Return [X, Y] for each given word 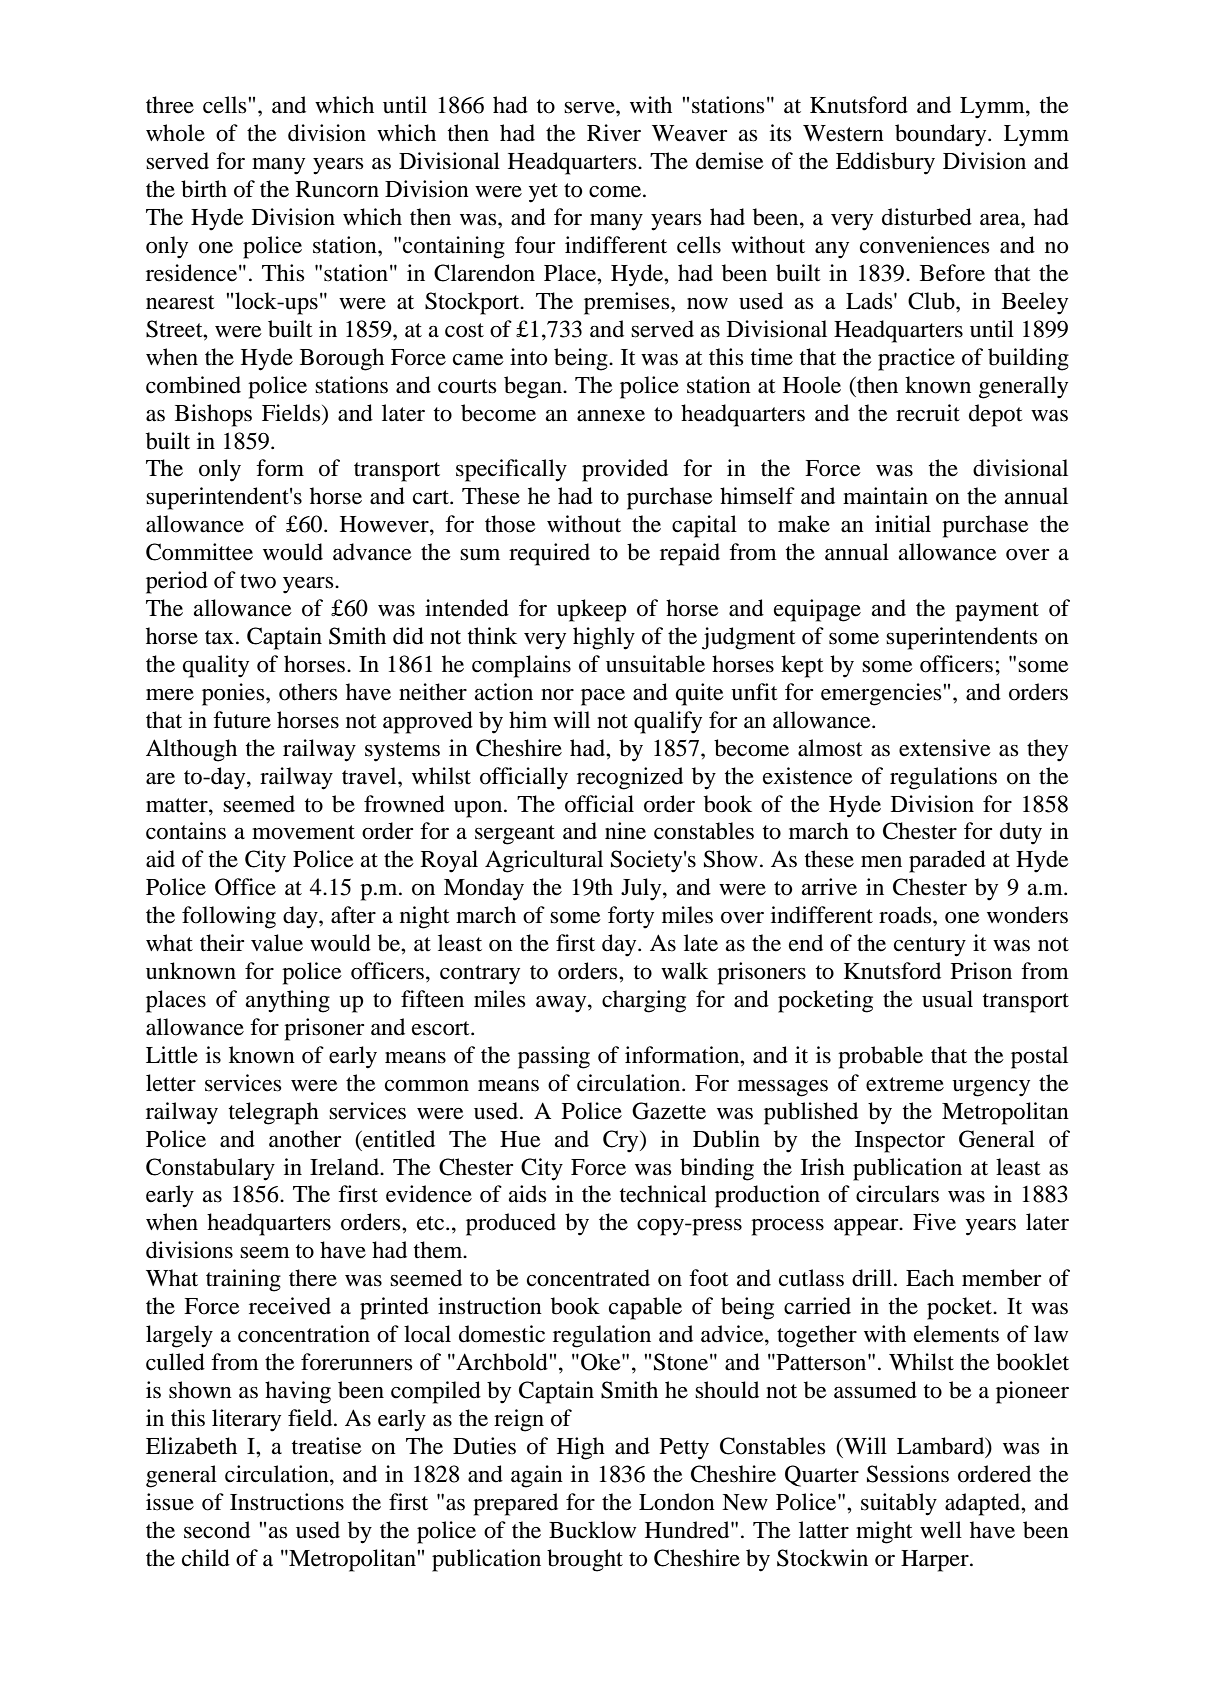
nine [625, 831]
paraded [947, 861]
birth [204, 189]
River [614, 133]
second [217, 1530]
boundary [942, 135]
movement [303, 832]
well [941, 1530]
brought [585, 1560]
